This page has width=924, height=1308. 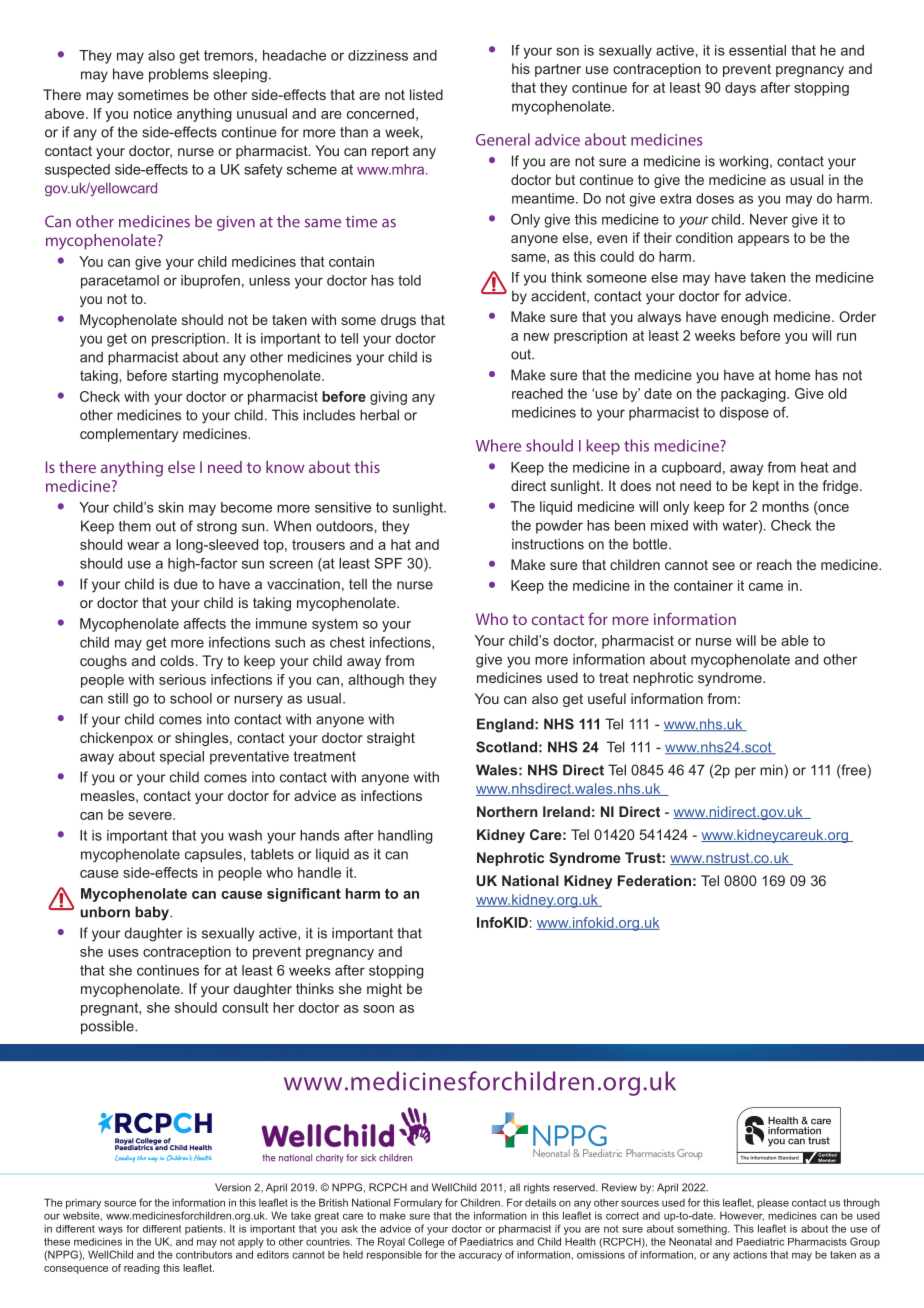 What do you see at coordinates (142, 1269) in the page?
I see `reading` at bounding box center [142, 1269].
